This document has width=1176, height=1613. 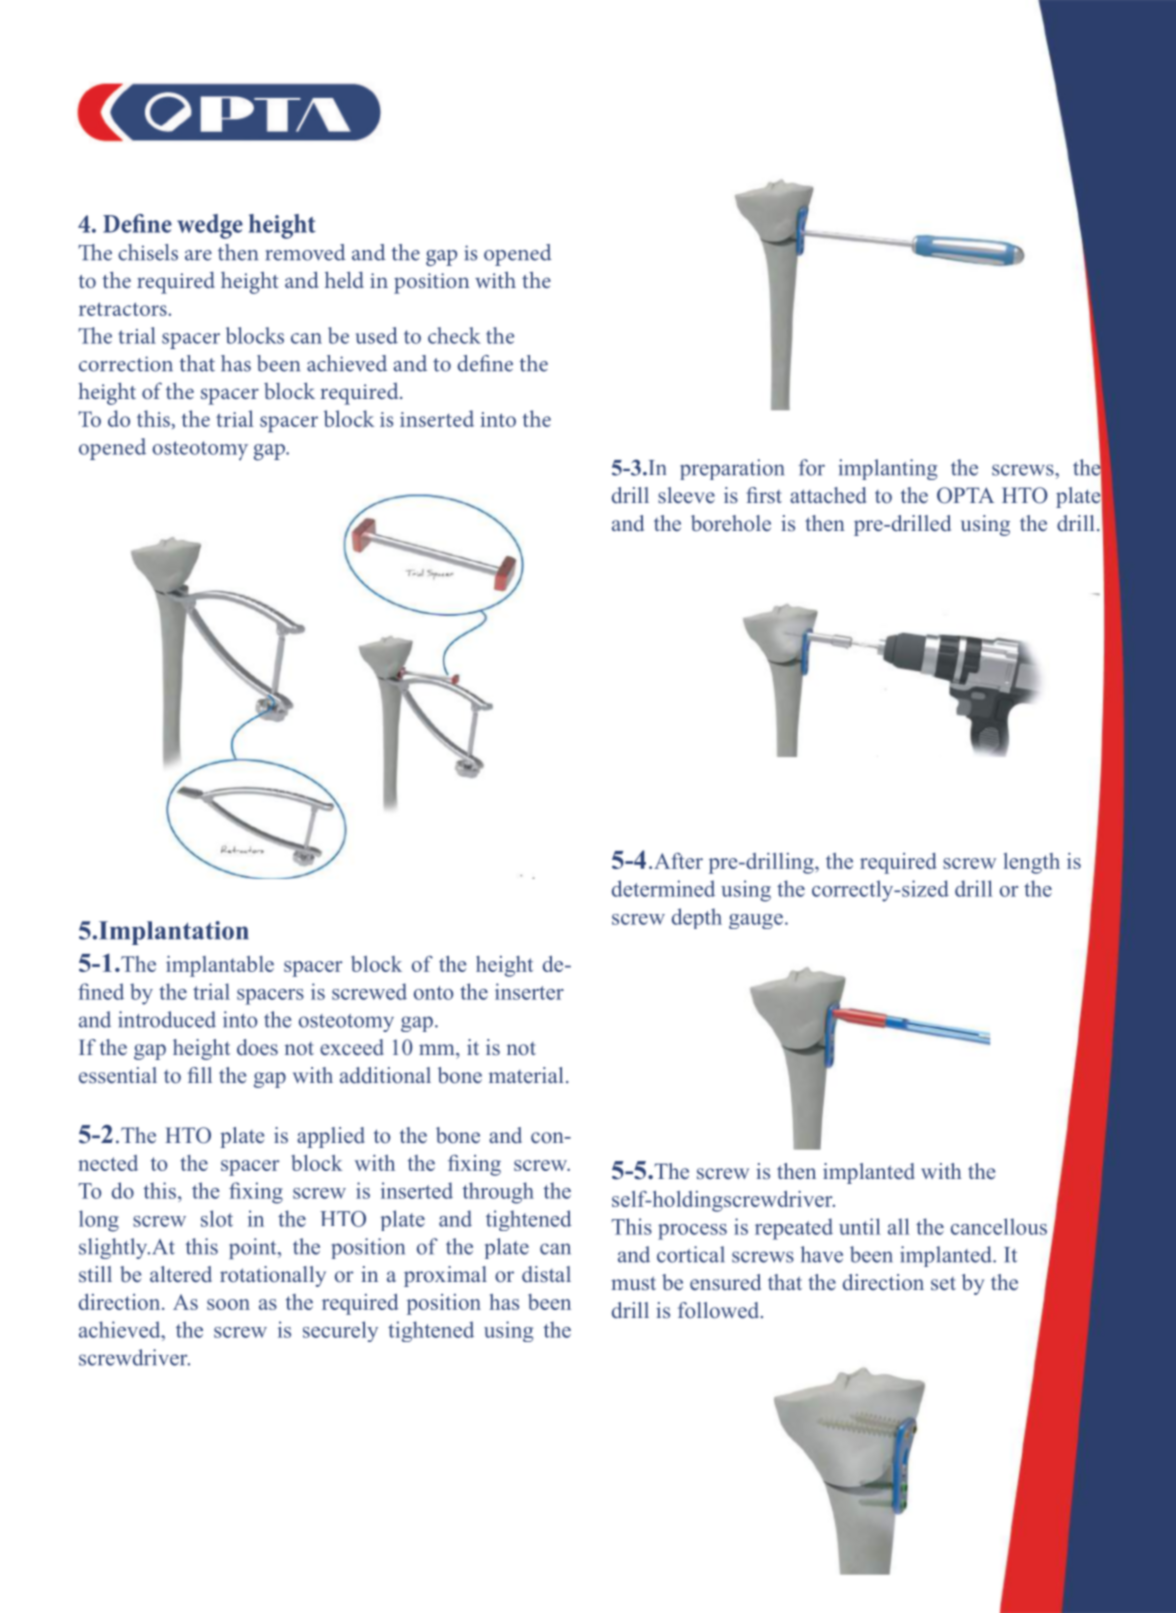 I want to click on correction, so click(x=126, y=364).
